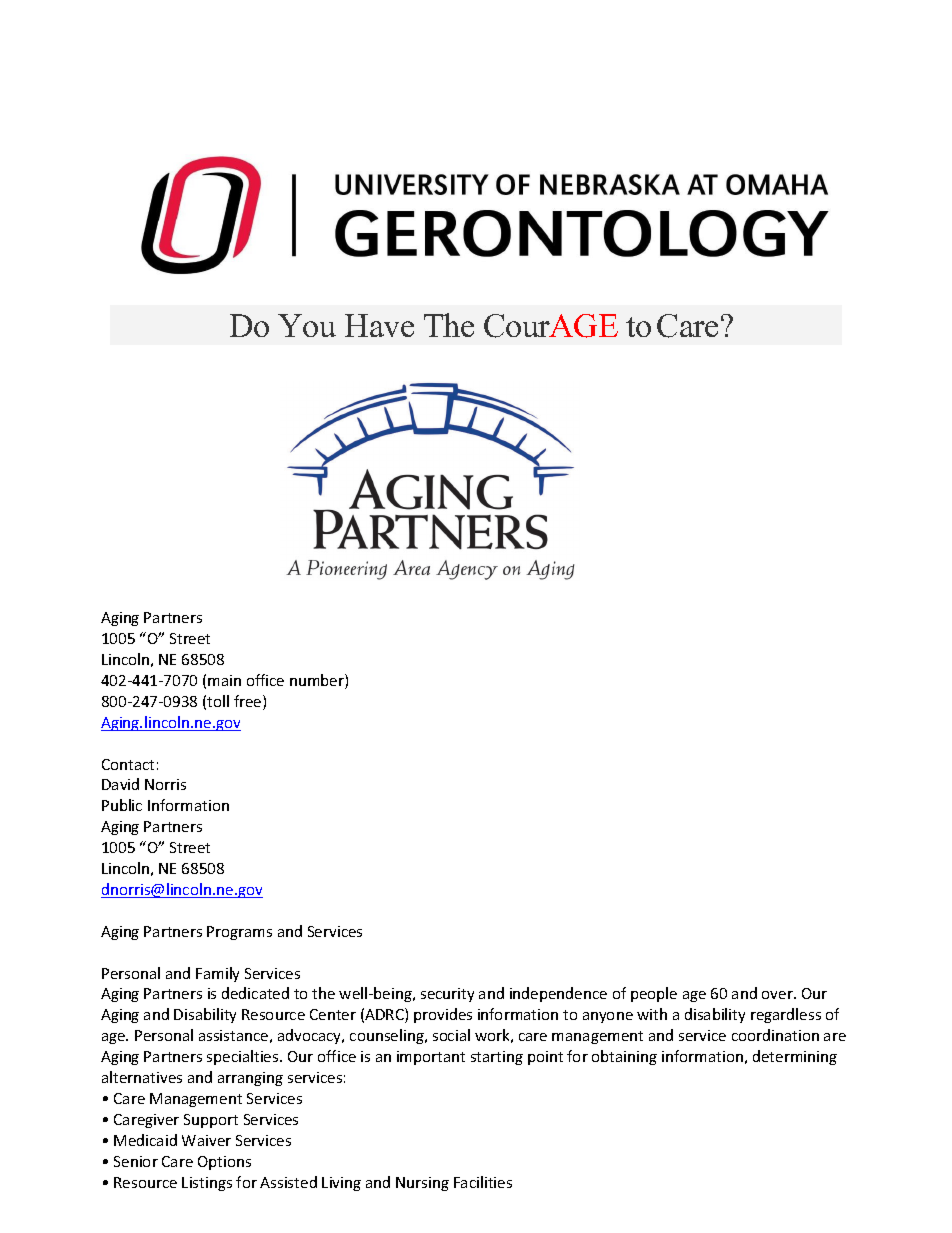 The width and height of the screenshot is (952, 1233). What do you see at coordinates (654, 994) in the screenshot?
I see `people` at bounding box center [654, 994].
